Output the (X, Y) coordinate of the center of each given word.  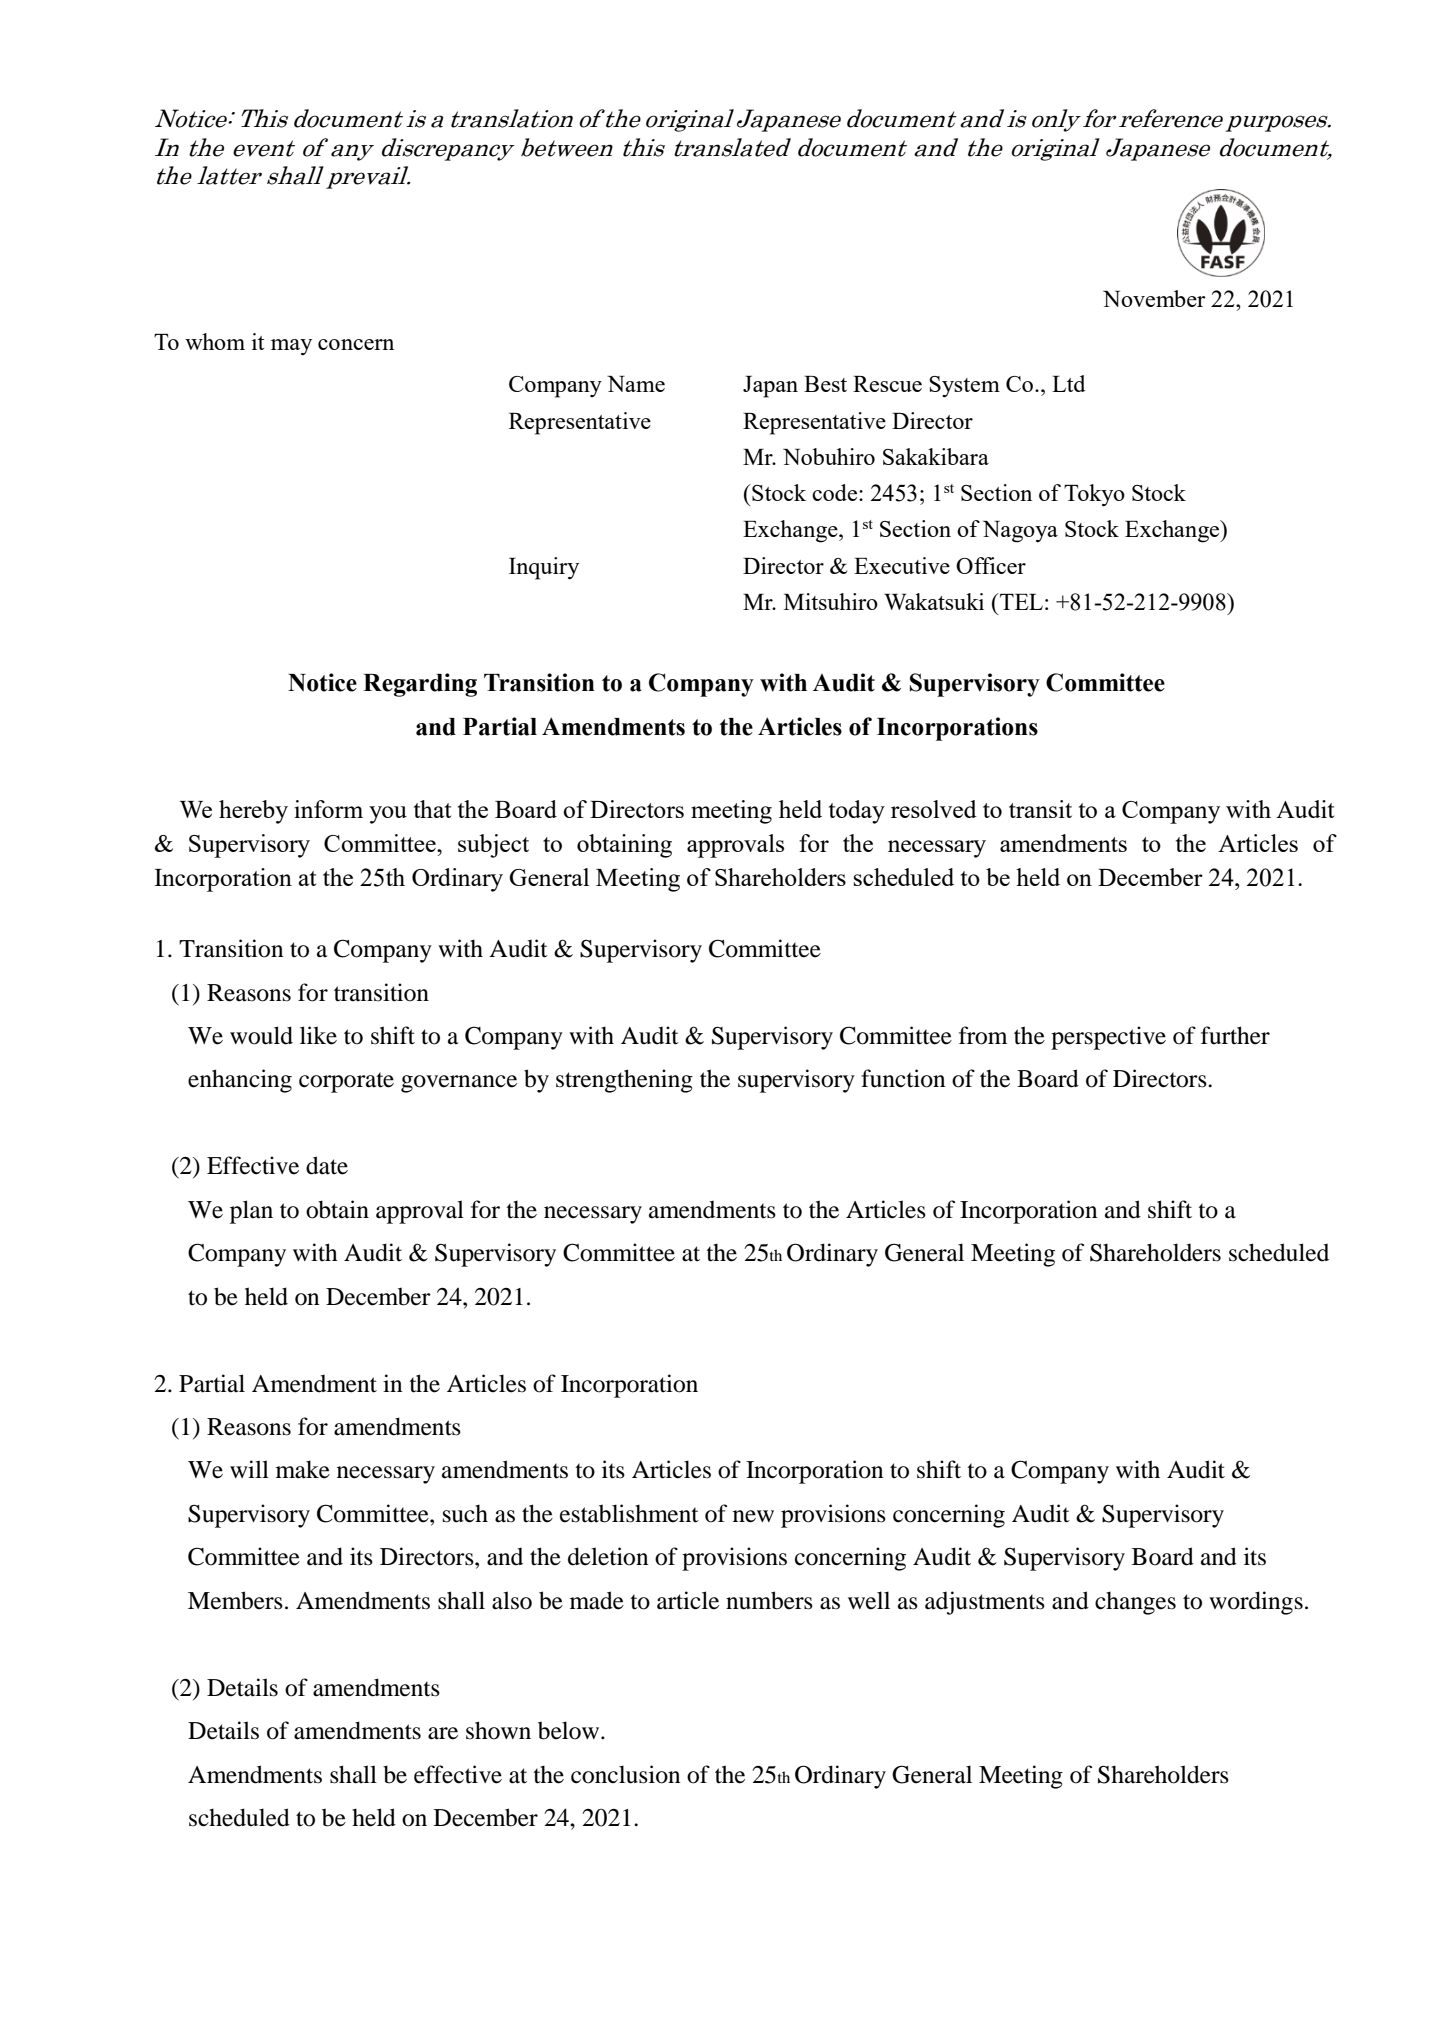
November (1154, 298)
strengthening (624, 1081)
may (291, 347)
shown (498, 1730)
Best (825, 384)
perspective (1108, 1038)
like (318, 1035)
